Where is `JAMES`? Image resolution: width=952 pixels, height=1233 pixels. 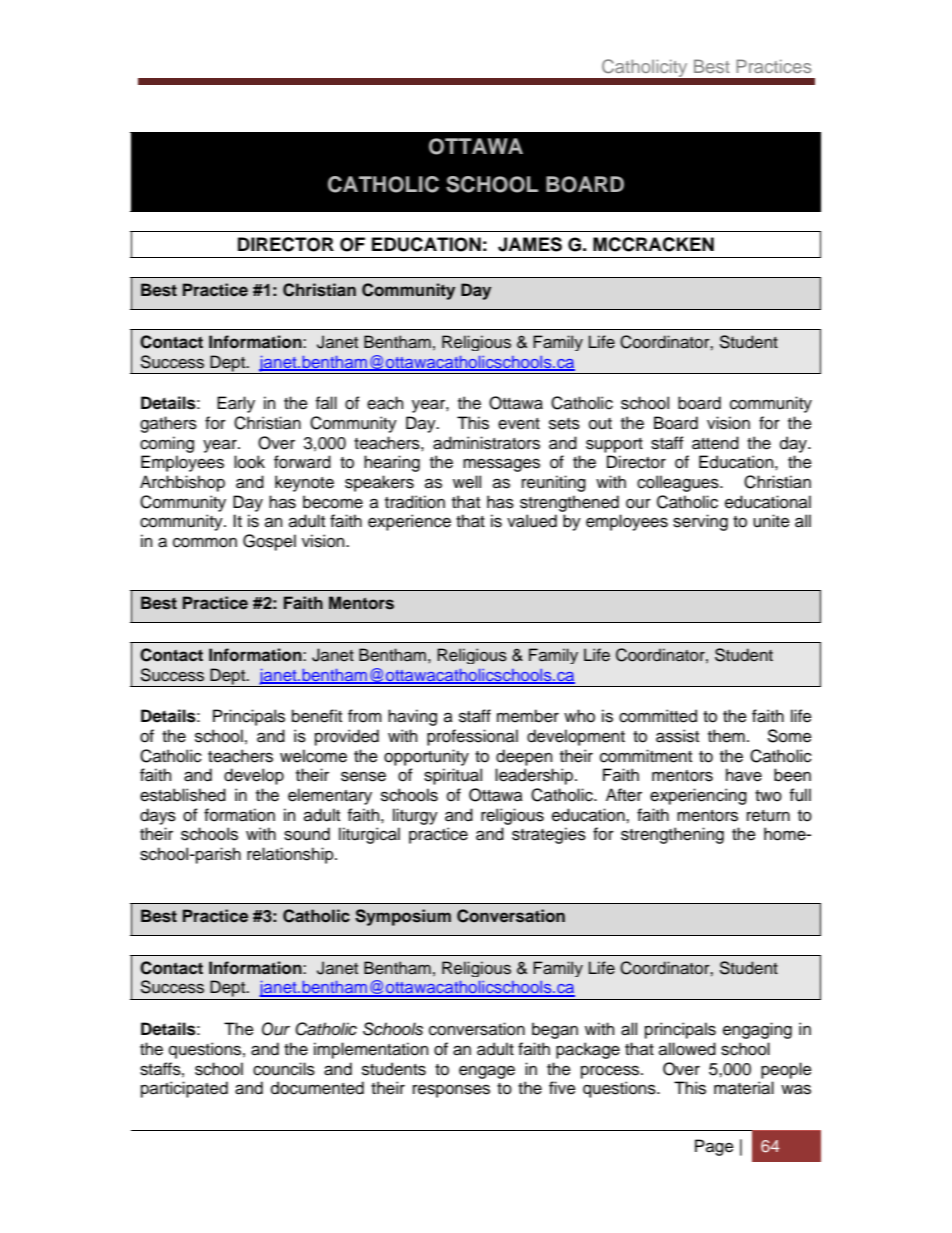
JAMES is located at coordinates (530, 244).
